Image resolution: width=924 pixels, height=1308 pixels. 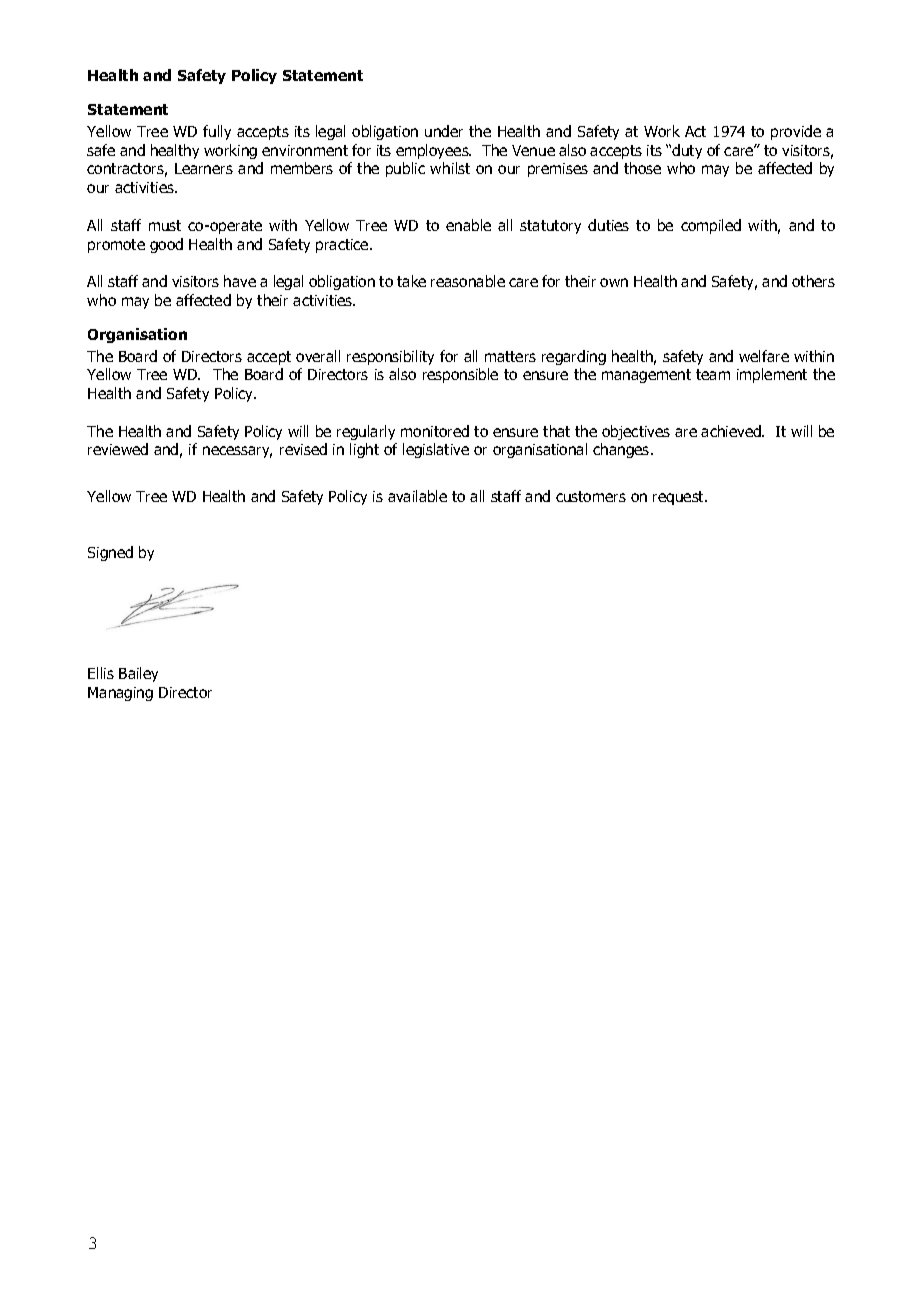 What do you see at coordinates (732, 431) in the image?
I see `achieved` at bounding box center [732, 431].
